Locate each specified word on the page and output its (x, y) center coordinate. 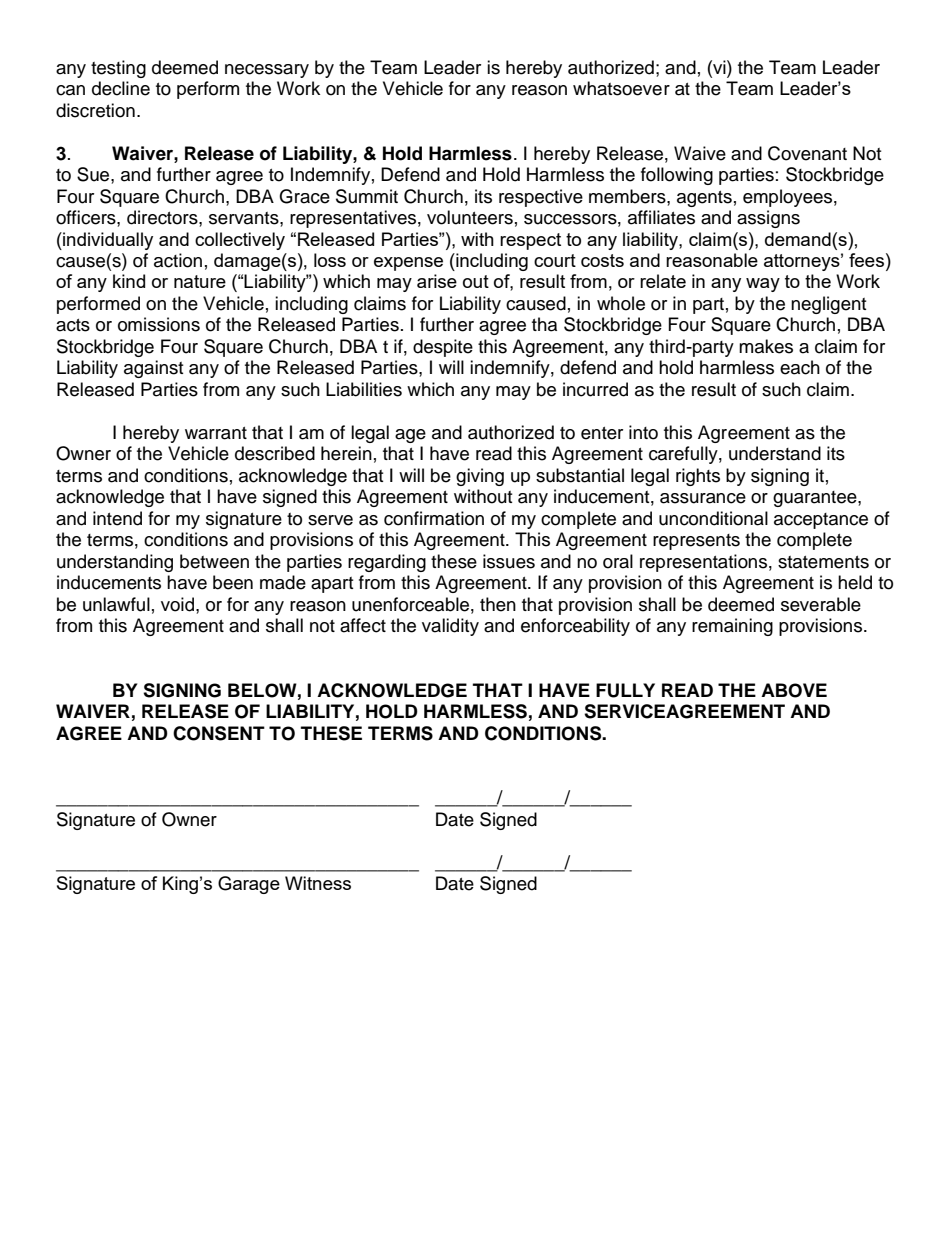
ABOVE (794, 690)
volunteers (470, 217)
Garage (249, 885)
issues (509, 561)
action (178, 260)
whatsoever (621, 88)
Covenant (807, 153)
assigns (768, 219)
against (153, 369)
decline (121, 88)
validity (450, 627)
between (214, 561)
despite (443, 348)
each (800, 367)
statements (823, 562)
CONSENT (219, 733)
